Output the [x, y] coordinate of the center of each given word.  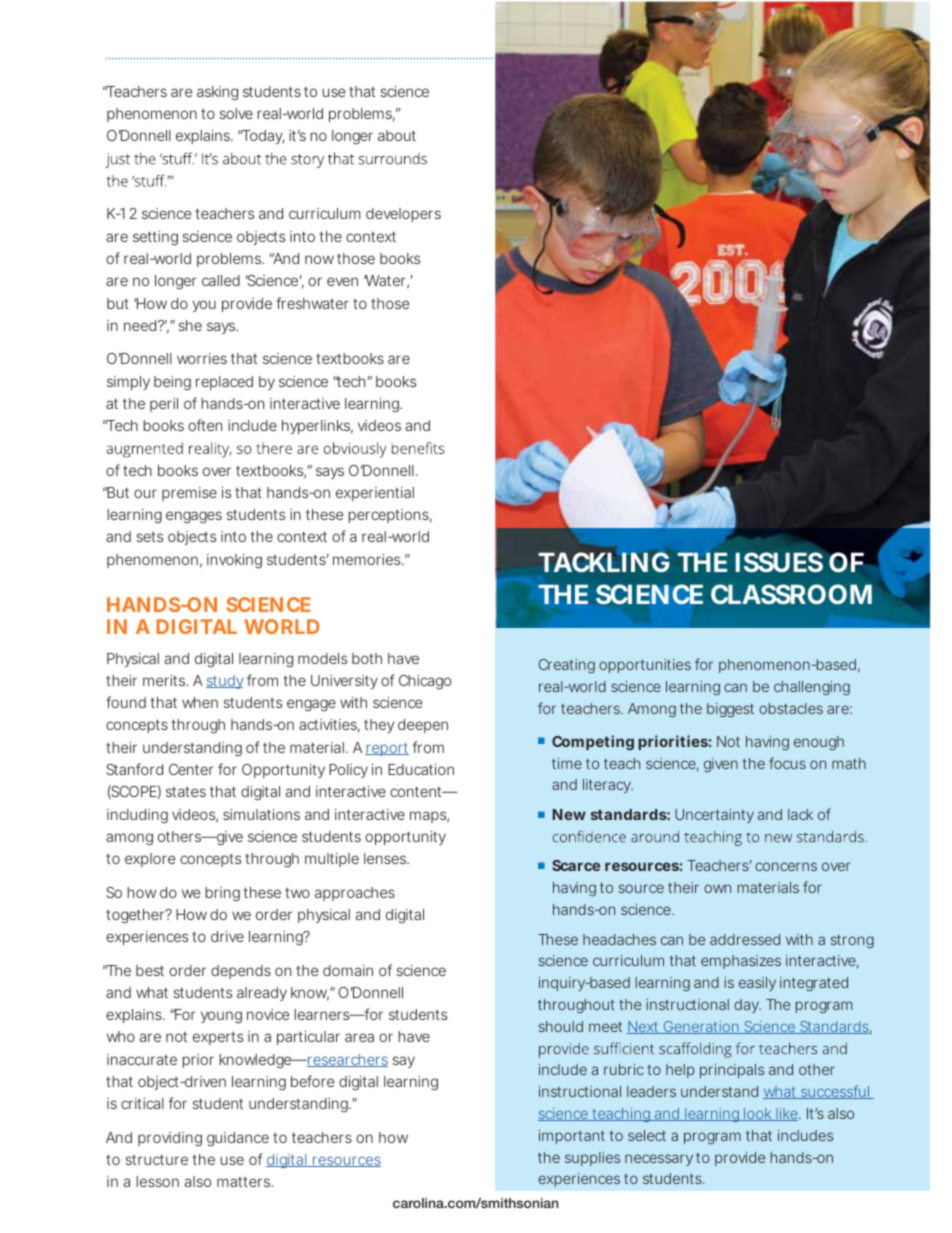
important [572, 1137]
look [758, 1114]
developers [403, 215]
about [397, 135]
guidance [238, 1139]
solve [236, 113]
